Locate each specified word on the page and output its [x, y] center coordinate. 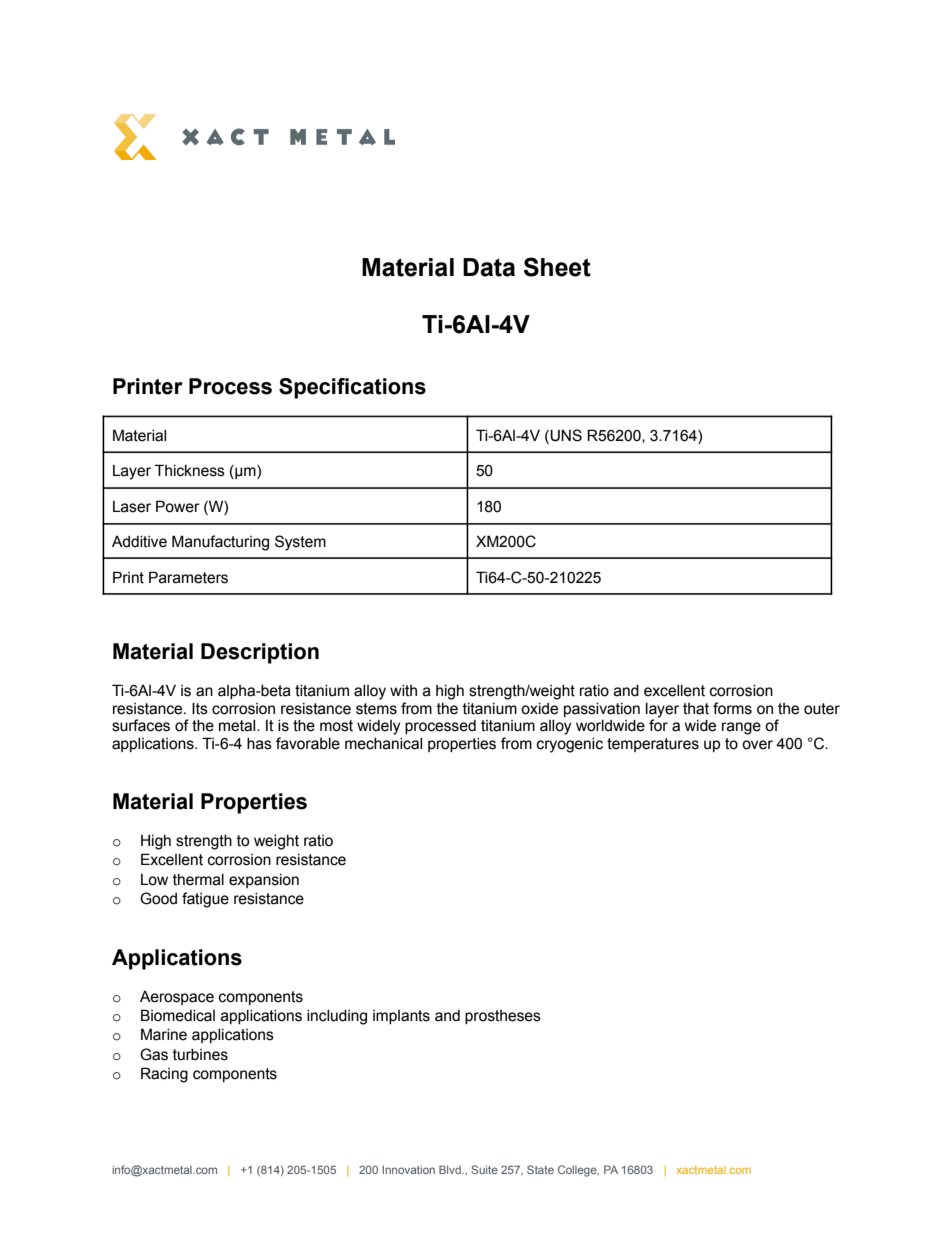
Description [260, 653]
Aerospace [177, 998]
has [259, 744]
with [403, 691]
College [578, 1171]
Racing [164, 1075]
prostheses [503, 1017]
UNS [565, 435]
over [757, 745]
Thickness [190, 470]
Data [489, 267]
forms [732, 708]
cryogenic [570, 745]
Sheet [557, 267]
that [696, 709]
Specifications [352, 388]
